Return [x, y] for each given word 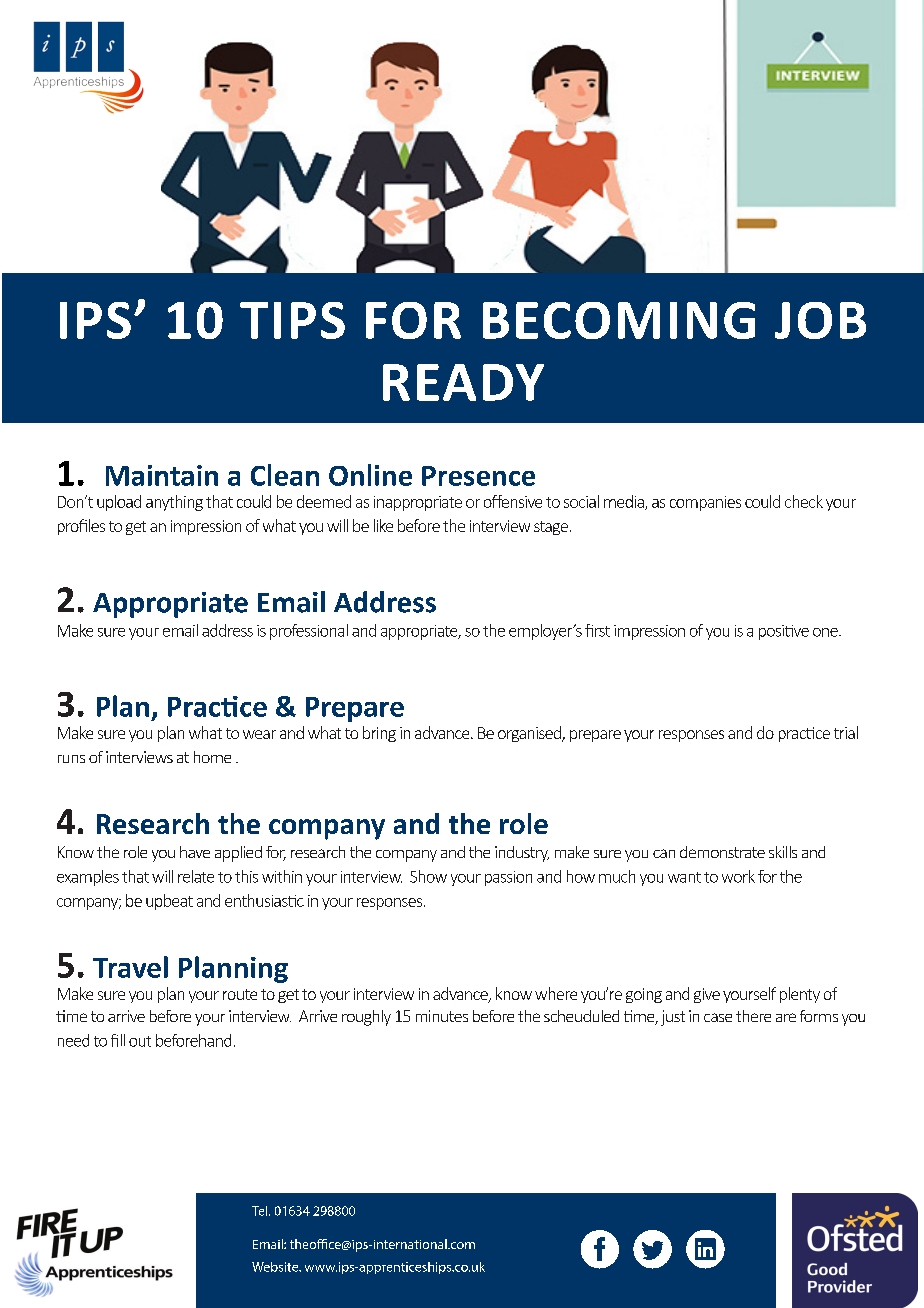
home [212, 757]
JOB [820, 320]
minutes [442, 1016]
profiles [81, 527]
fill [118, 1040]
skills [783, 852]
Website [276, 1267]
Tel [261, 1211]
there [753, 1016]
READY [463, 382]
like [383, 525]
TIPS [292, 320]
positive [784, 632]
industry [522, 854]
